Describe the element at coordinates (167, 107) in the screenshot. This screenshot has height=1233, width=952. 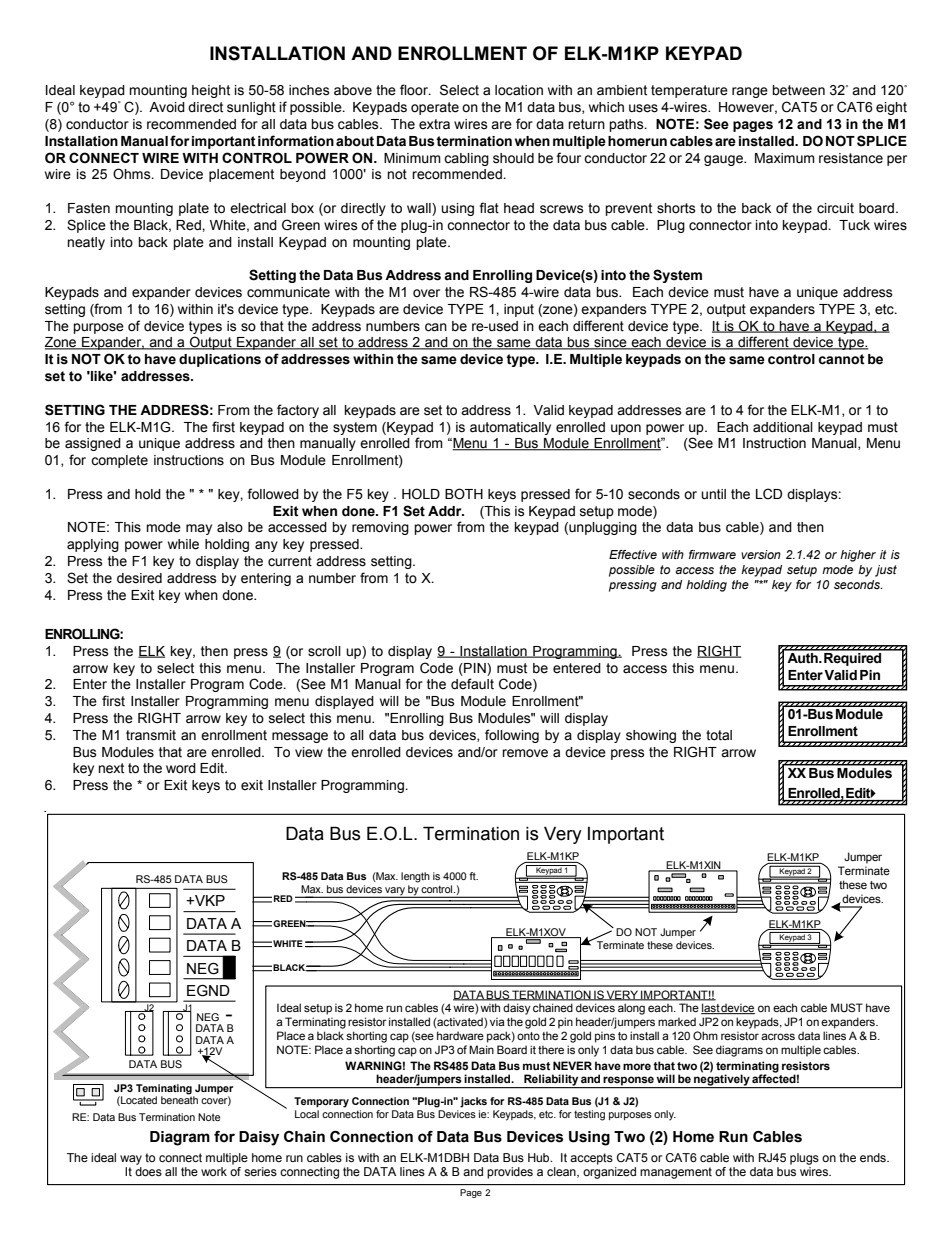
I see `Avoid` at that location.
